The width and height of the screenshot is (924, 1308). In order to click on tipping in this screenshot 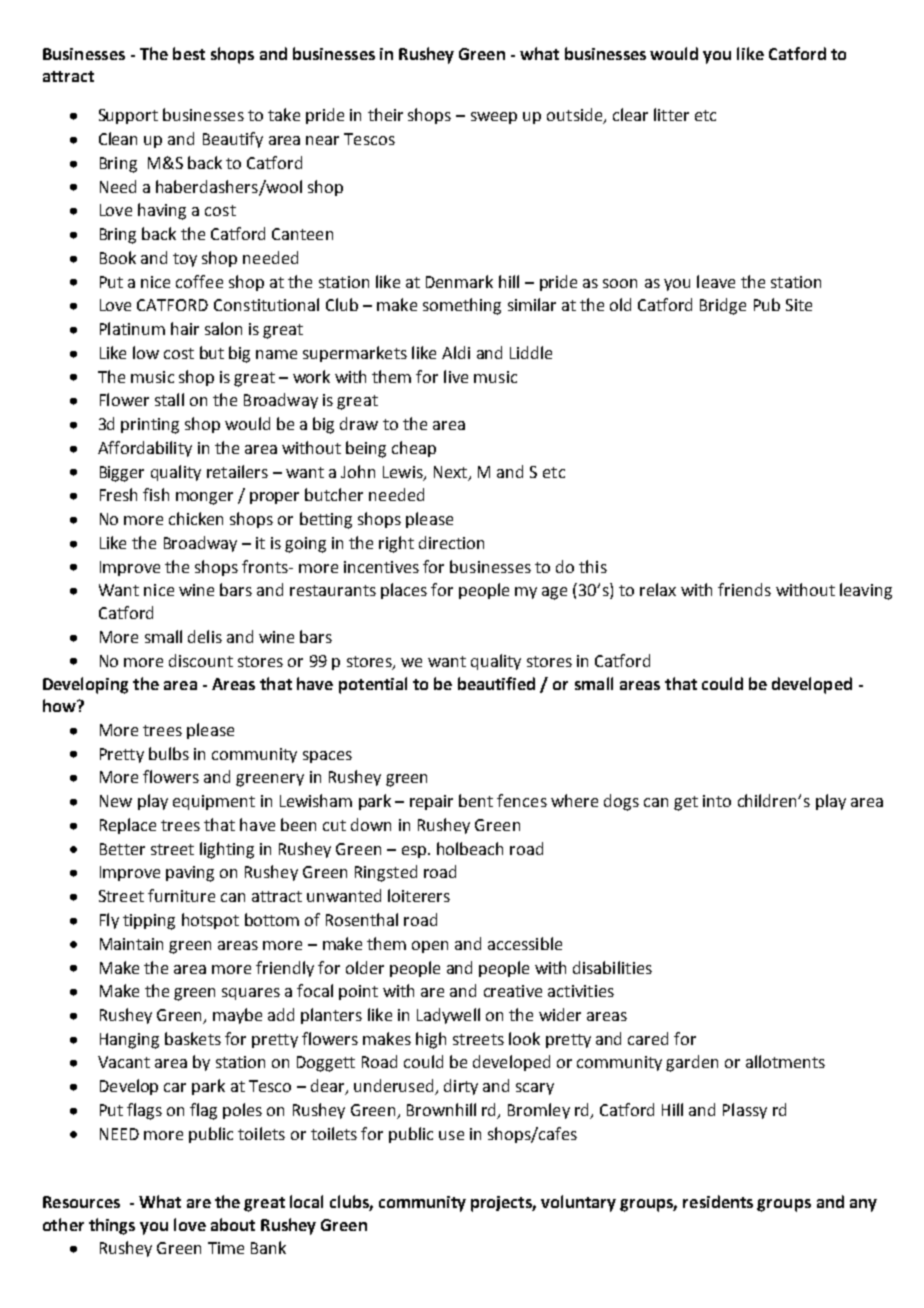, I will do `click(149, 922)`.
